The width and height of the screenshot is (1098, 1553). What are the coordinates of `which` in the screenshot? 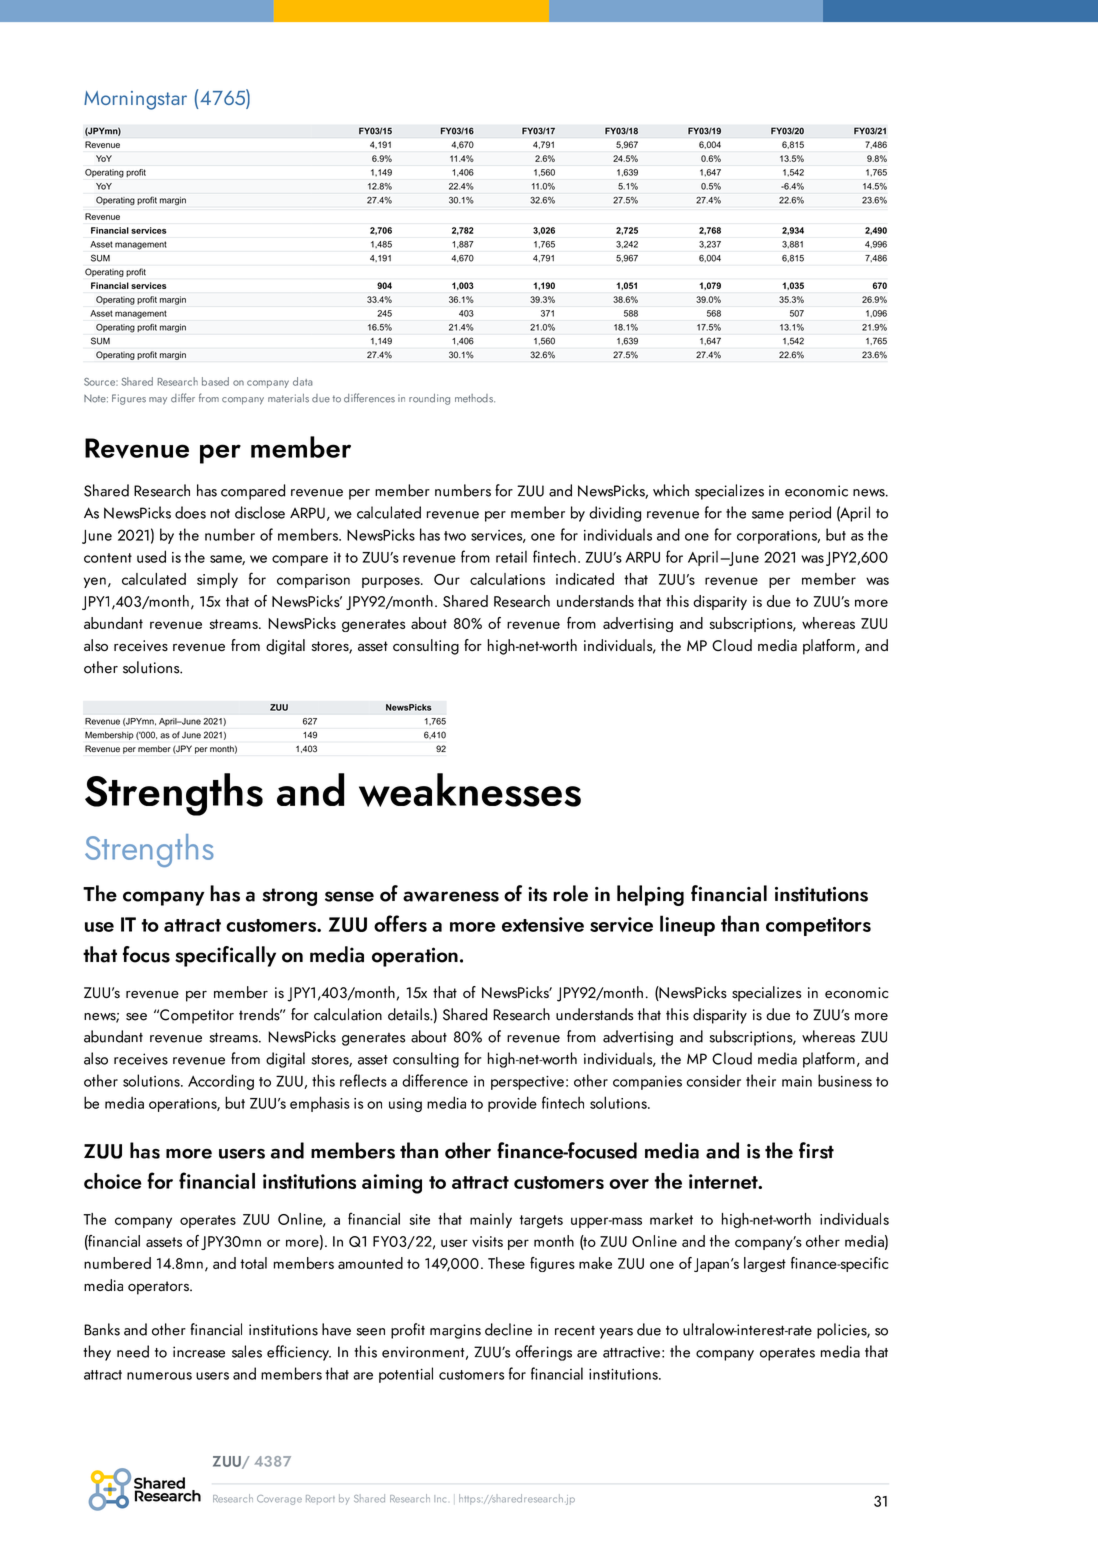 It's located at (671, 490).
